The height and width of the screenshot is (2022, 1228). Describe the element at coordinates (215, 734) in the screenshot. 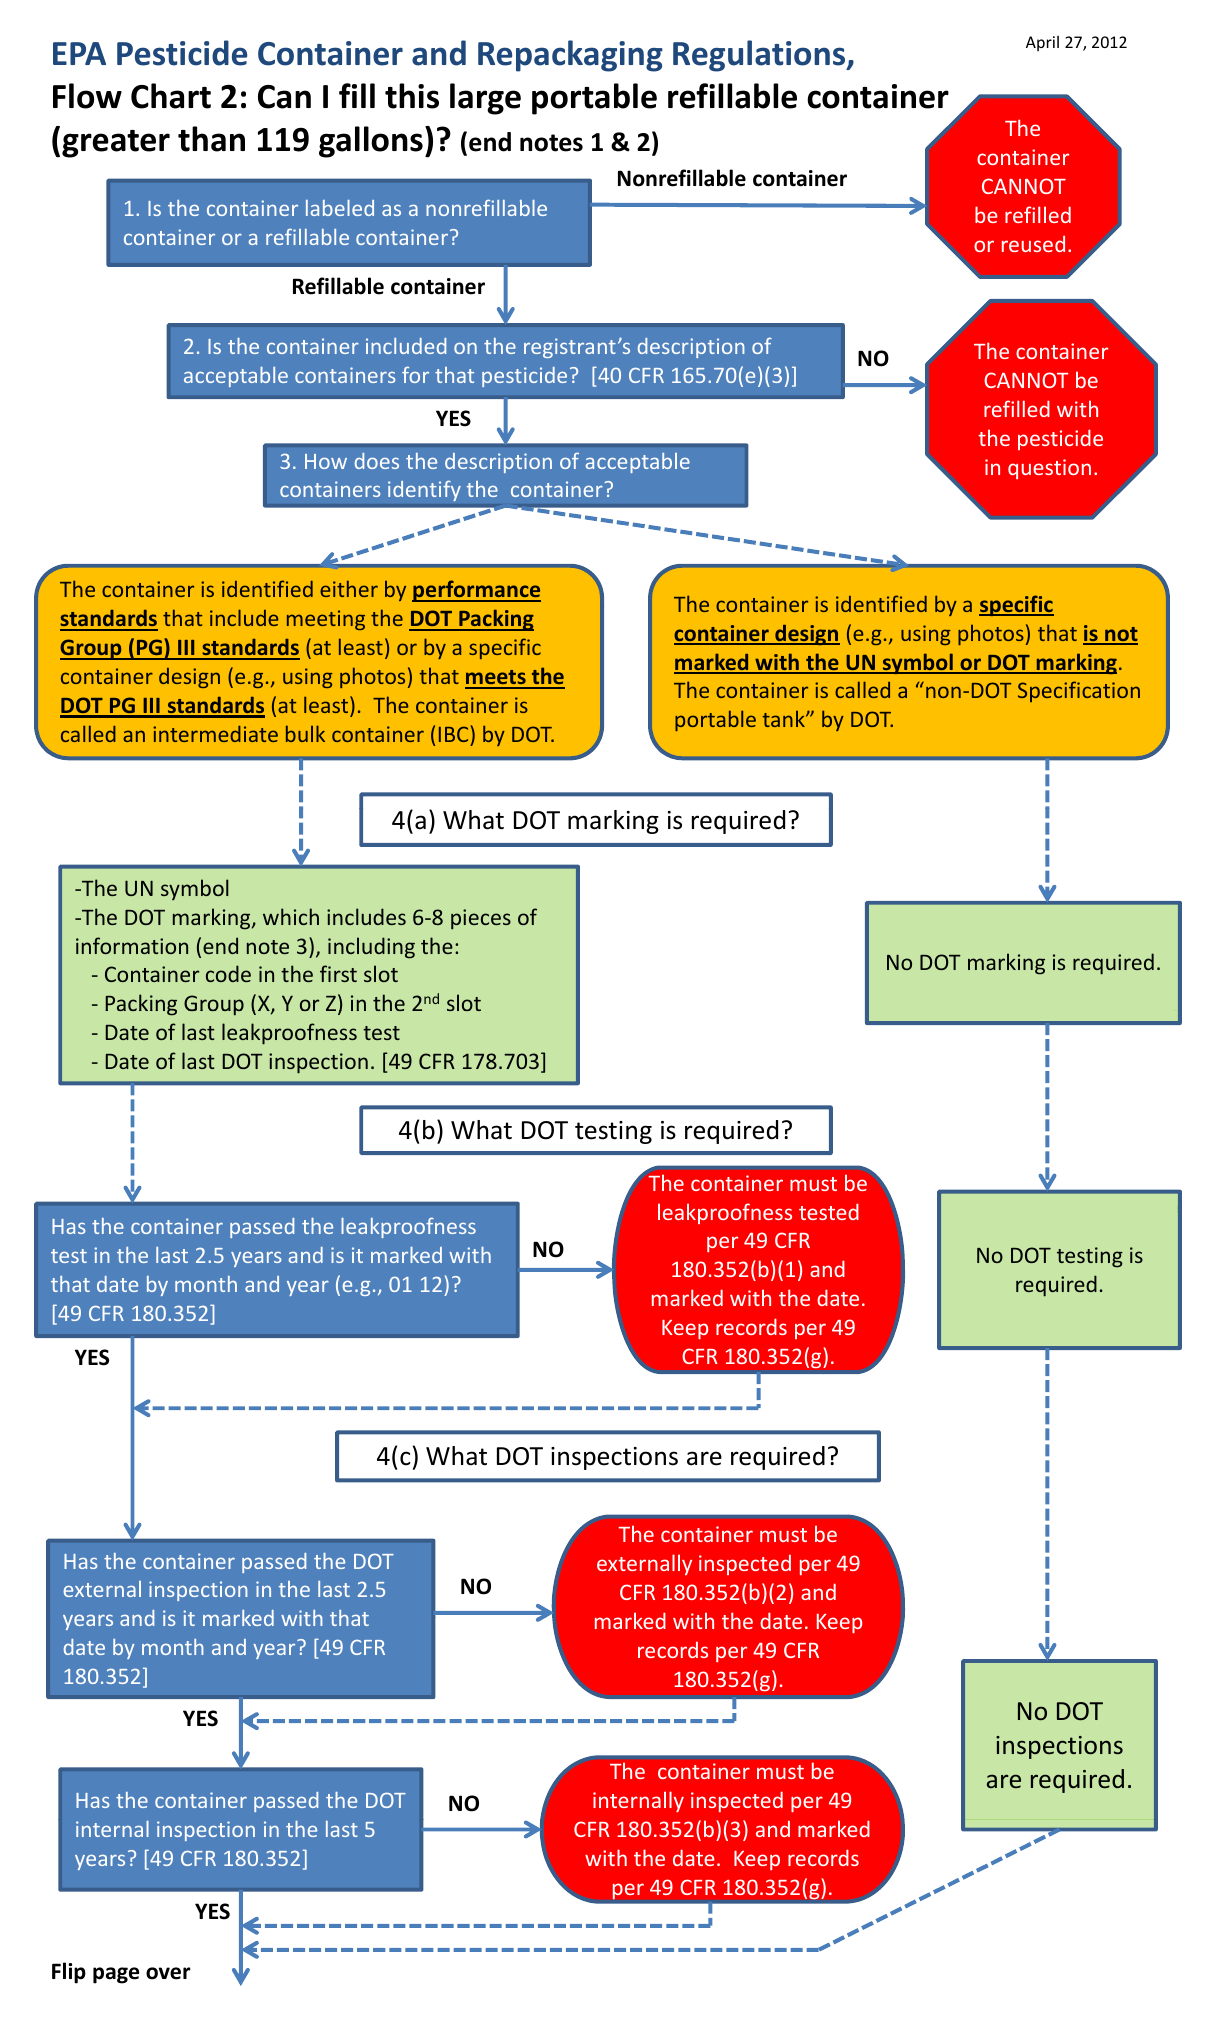

I see `intermediate` at that location.
